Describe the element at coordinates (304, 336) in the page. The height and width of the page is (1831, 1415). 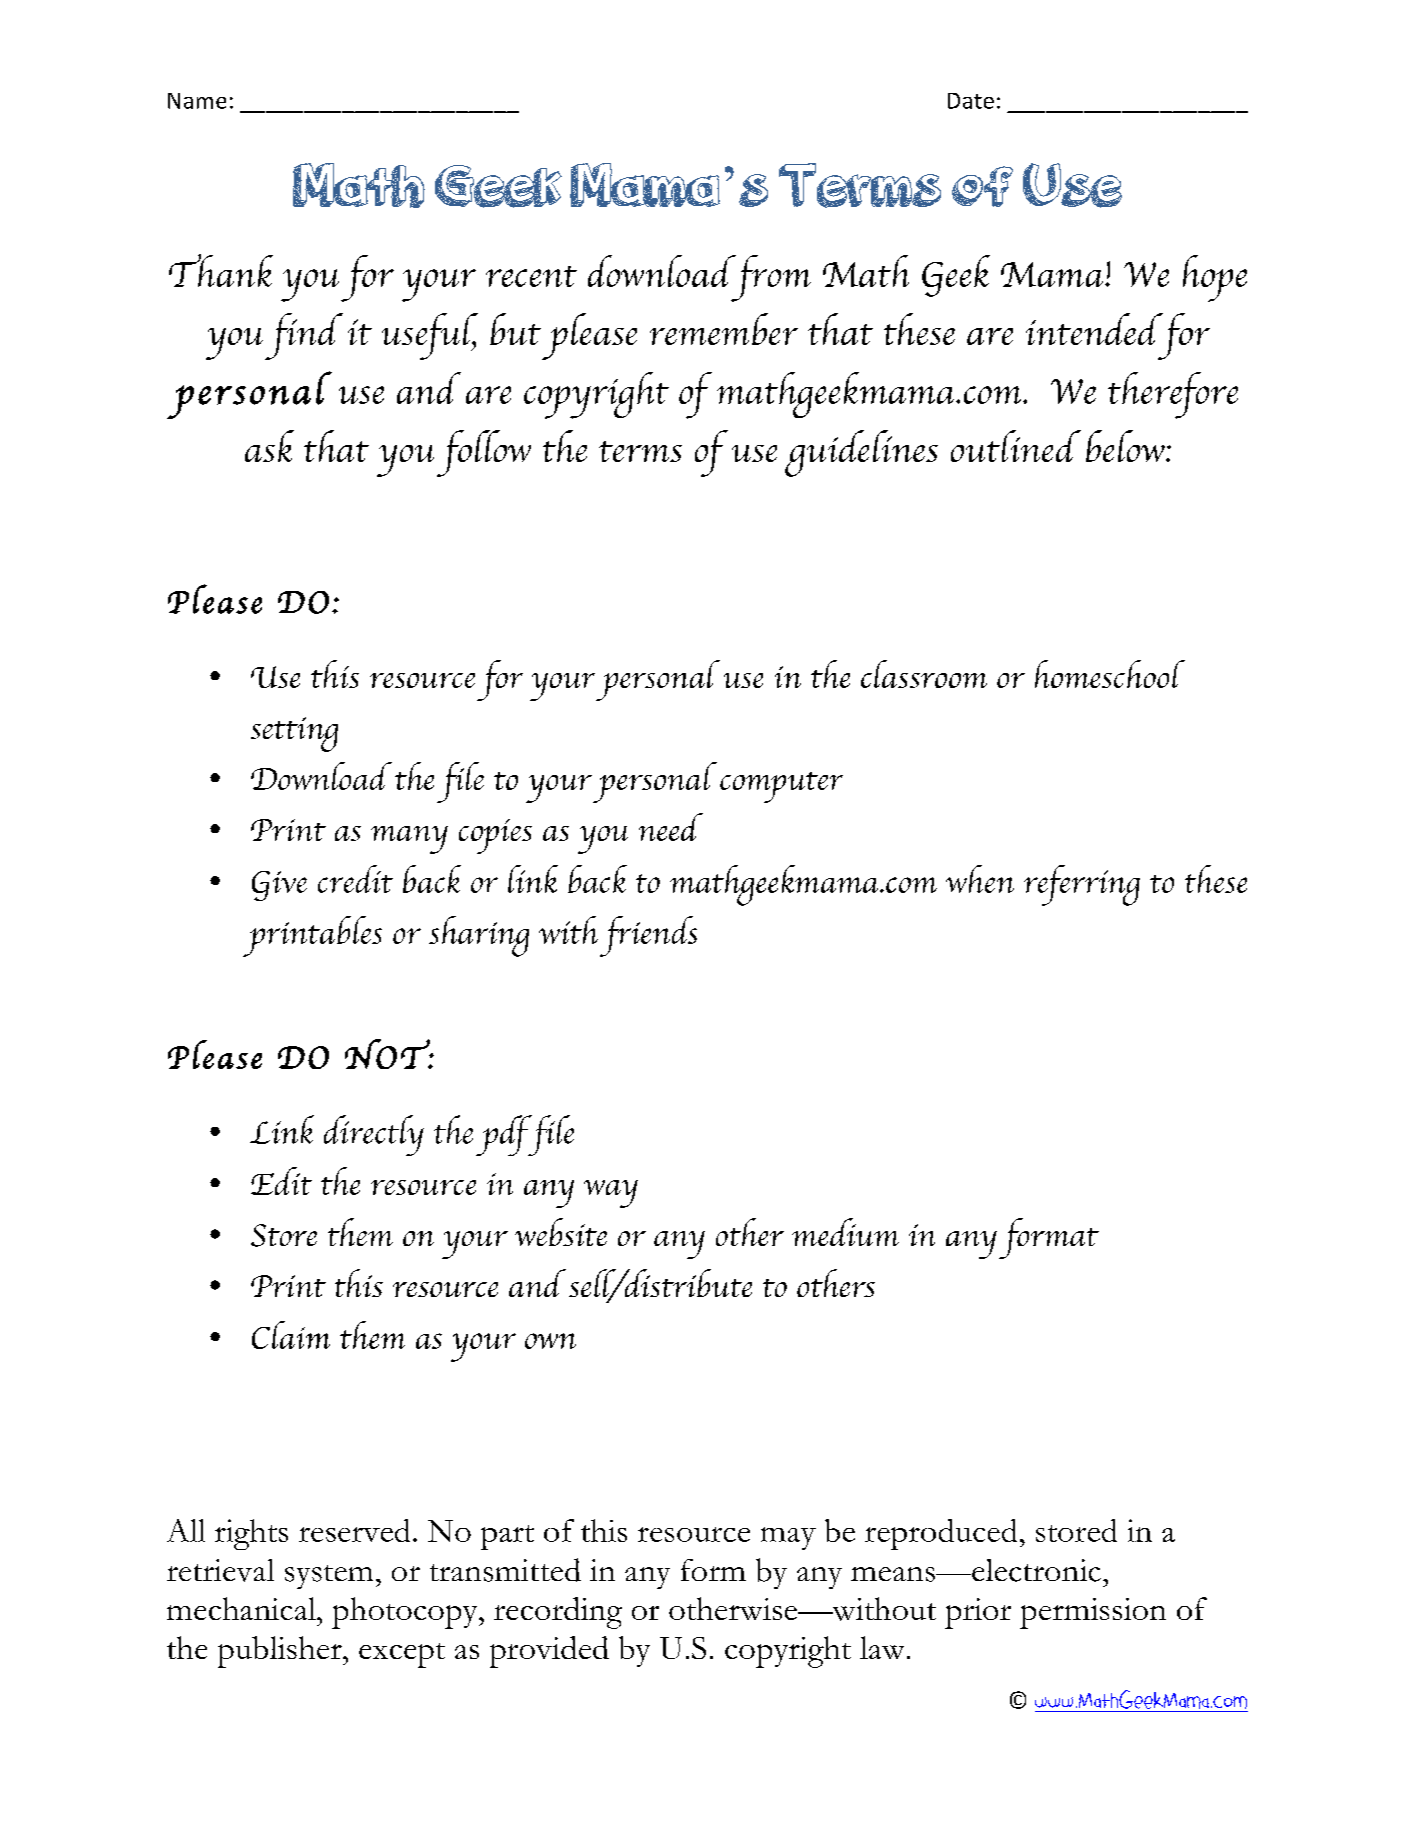
I see `find` at that location.
